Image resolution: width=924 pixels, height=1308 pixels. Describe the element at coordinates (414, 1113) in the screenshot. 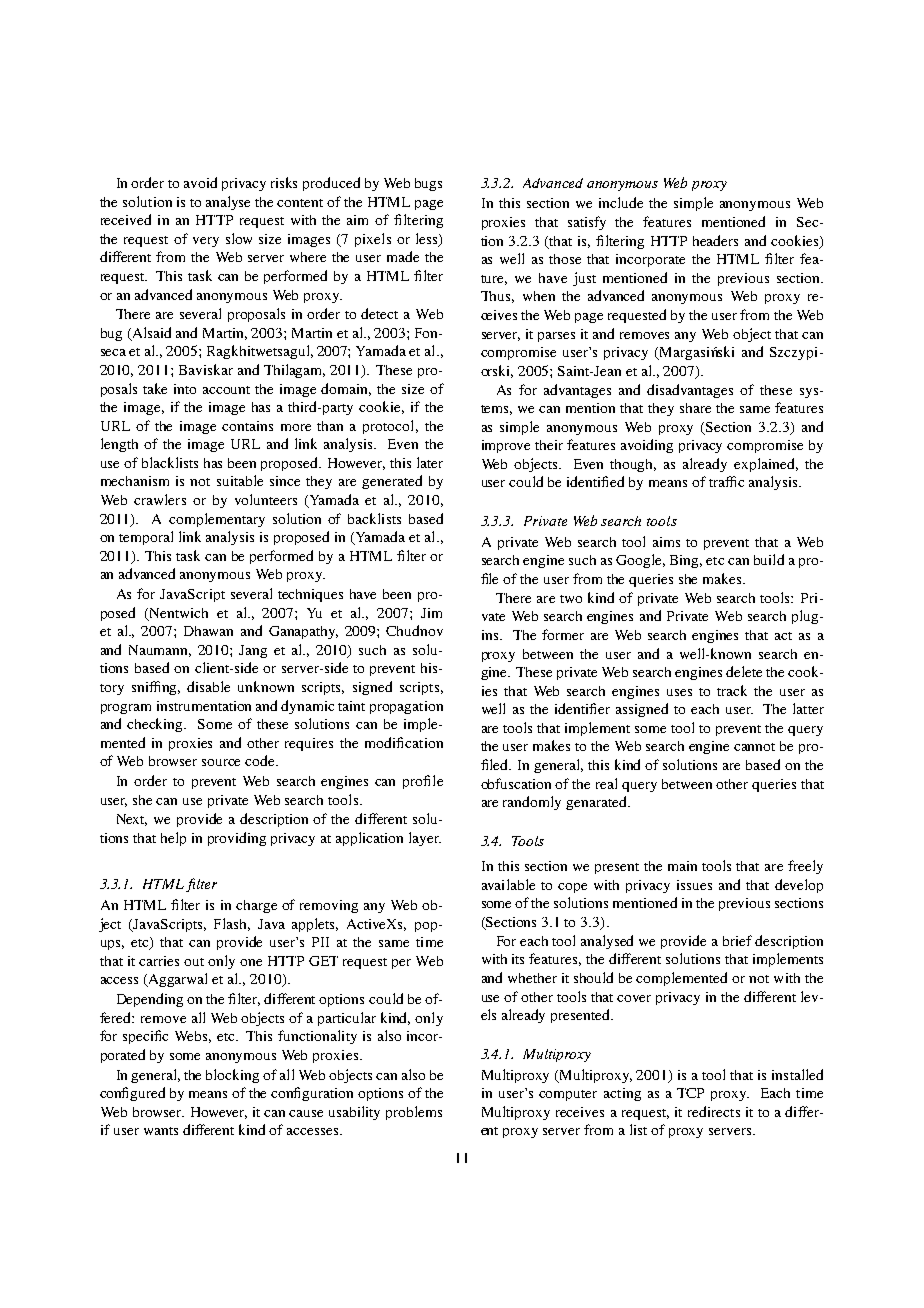

I see `problems` at that location.
